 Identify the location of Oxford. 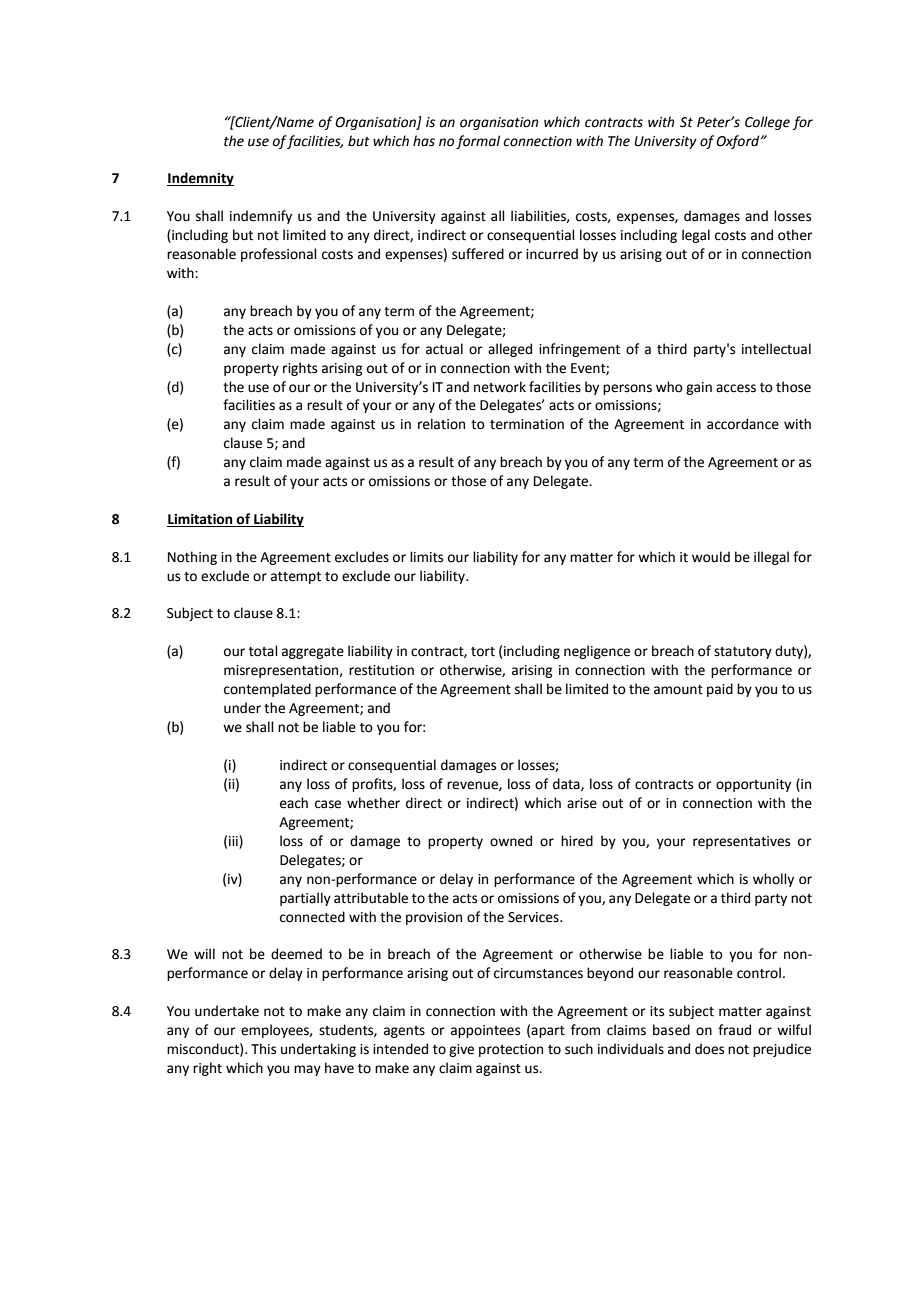
(739, 142).
